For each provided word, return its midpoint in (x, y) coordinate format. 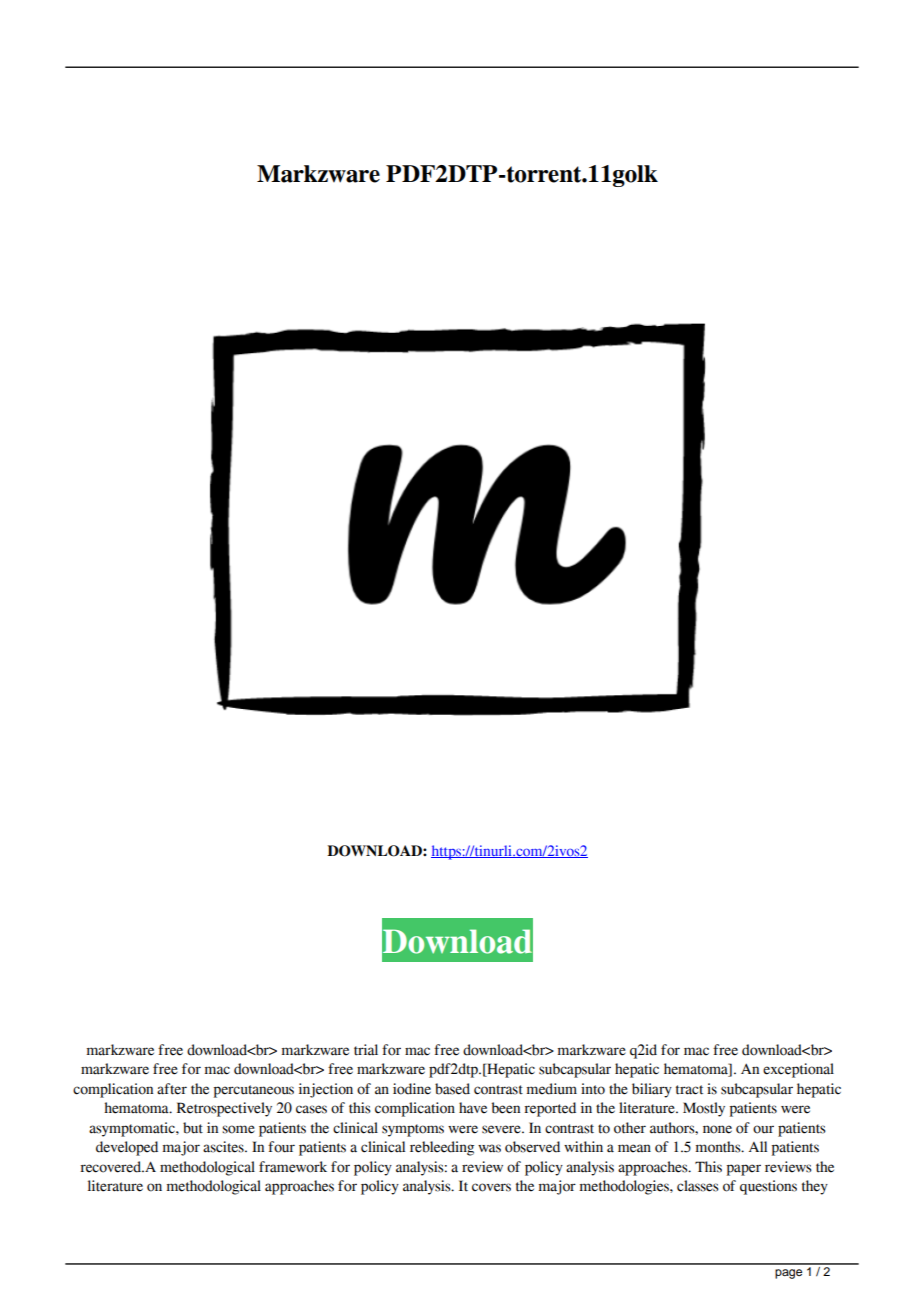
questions (768, 1187)
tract (689, 1090)
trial (366, 1050)
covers (491, 1187)
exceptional (798, 1070)
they (815, 1187)
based (452, 1089)
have (473, 1108)
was (489, 1148)
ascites (224, 1147)
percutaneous (254, 1091)
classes (698, 1186)
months (719, 1147)
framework (293, 1167)
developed (127, 1148)
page (788, 1274)
